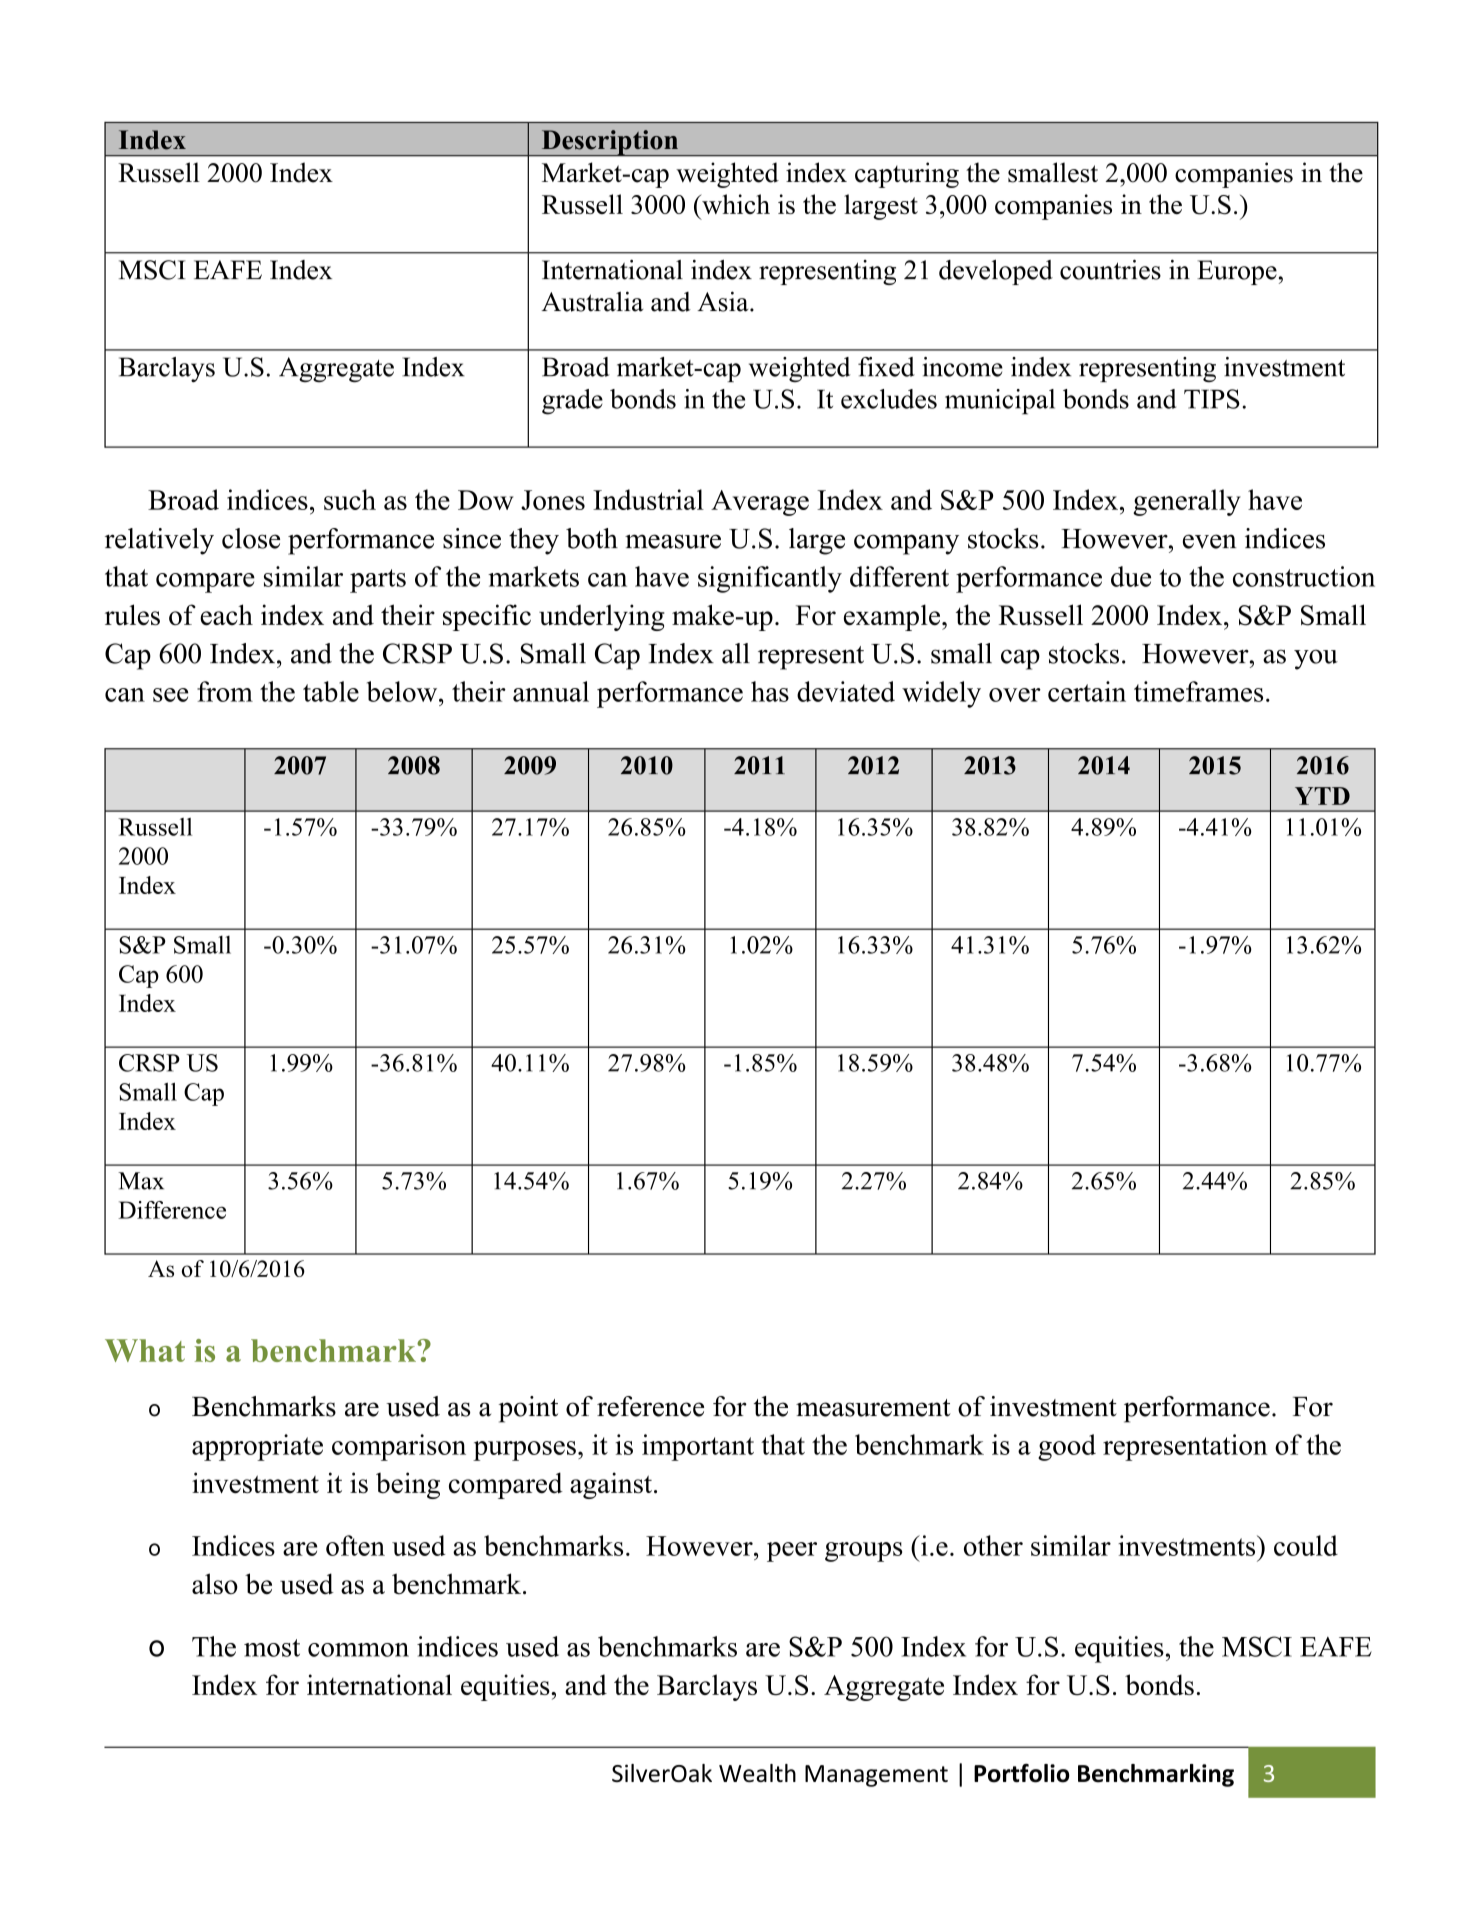  I want to click on Europe, so click(1237, 272).
